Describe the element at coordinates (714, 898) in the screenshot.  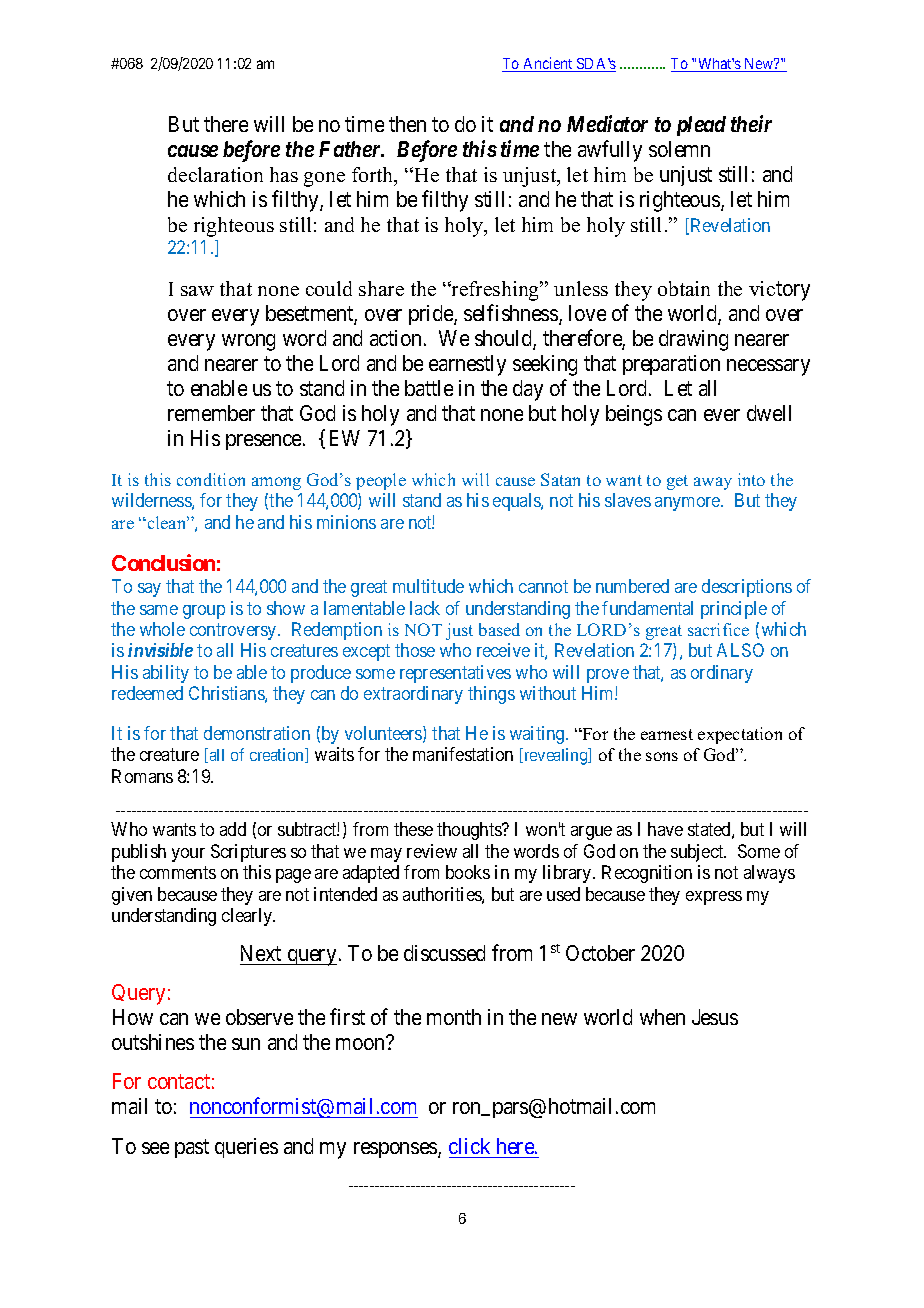
I see `express` at that location.
